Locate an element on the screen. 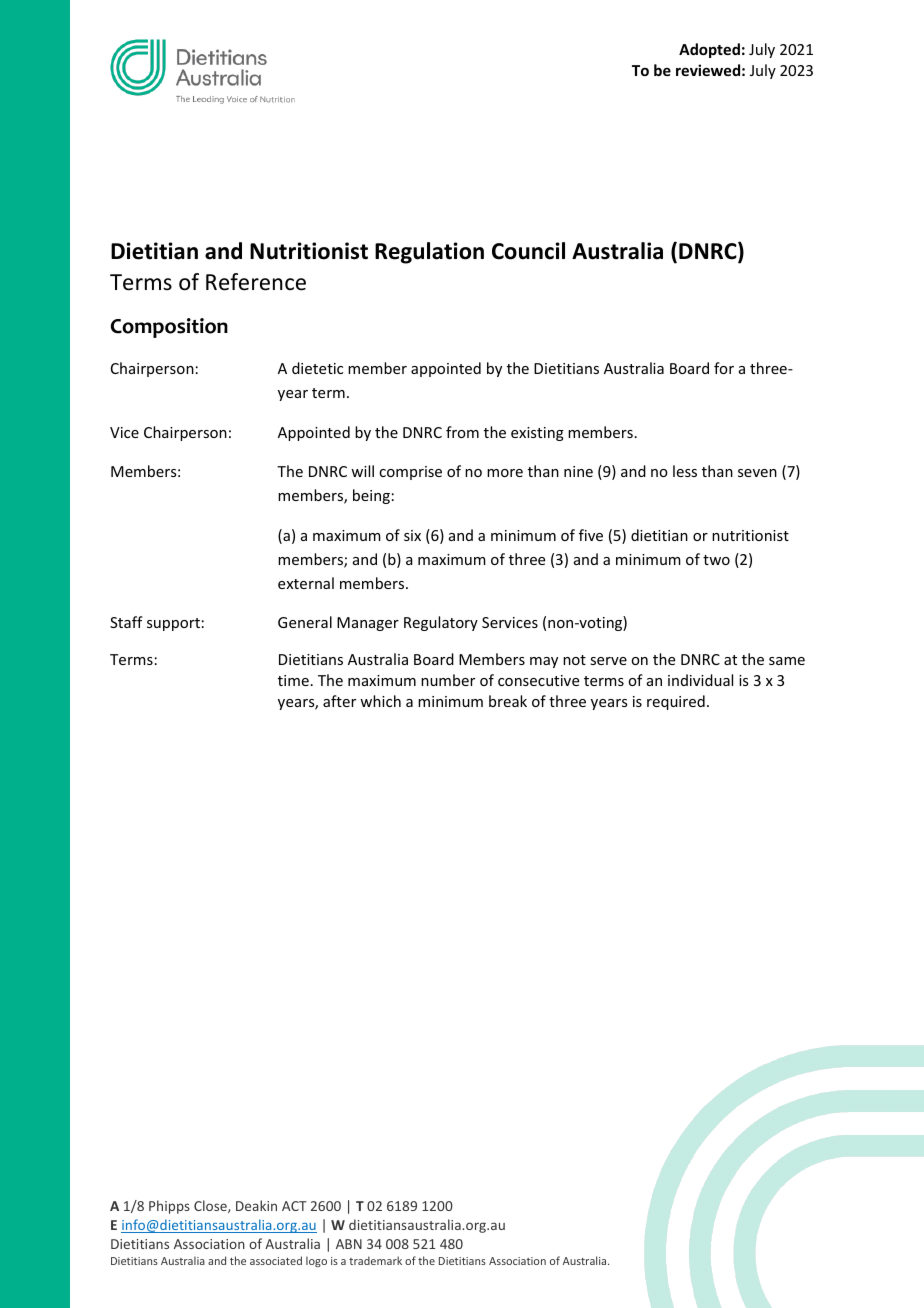 The width and height of the screenshot is (924, 1308). trademark is located at coordinates (375, 1260).
